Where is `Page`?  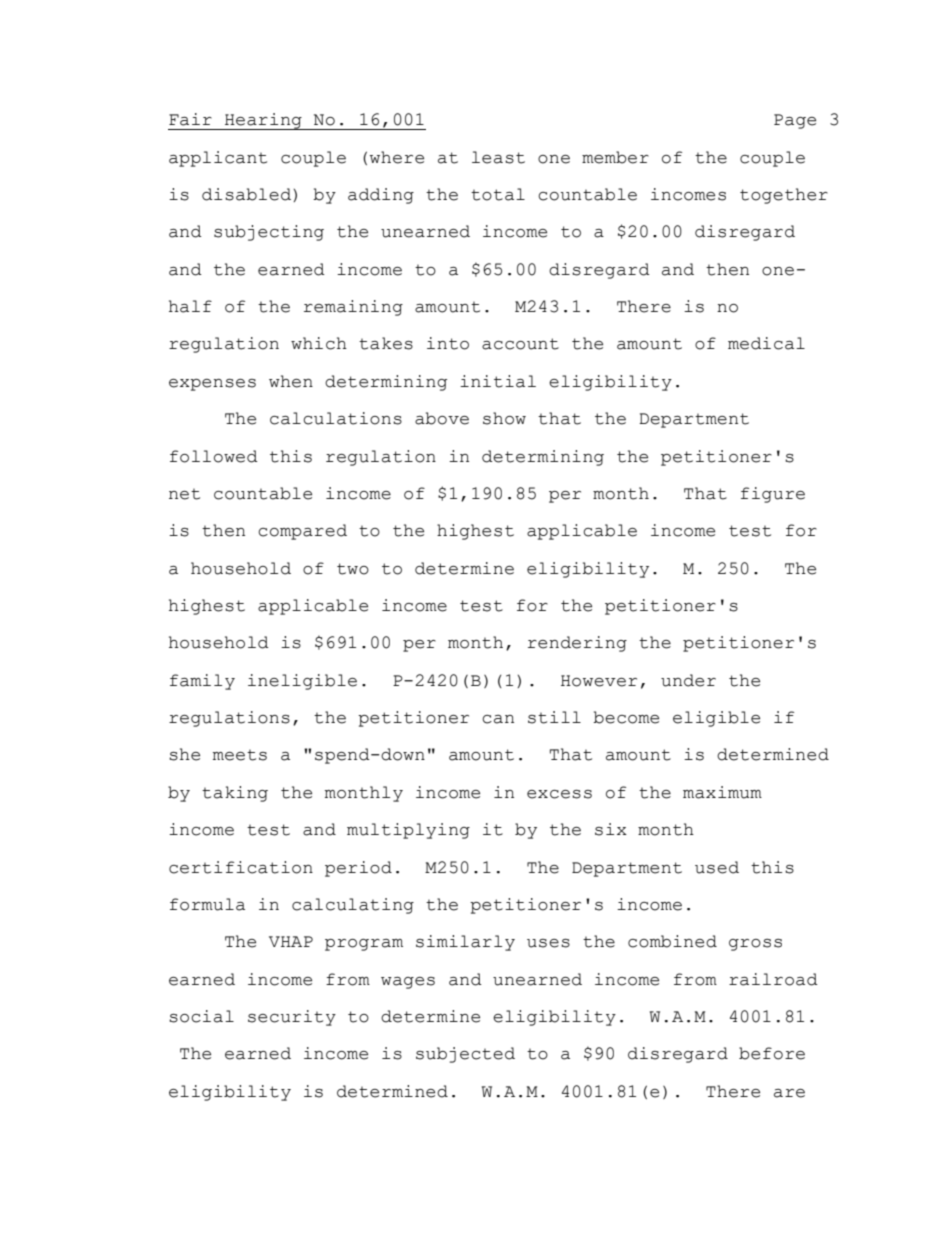 Page is located at coordinates (795, 121).
